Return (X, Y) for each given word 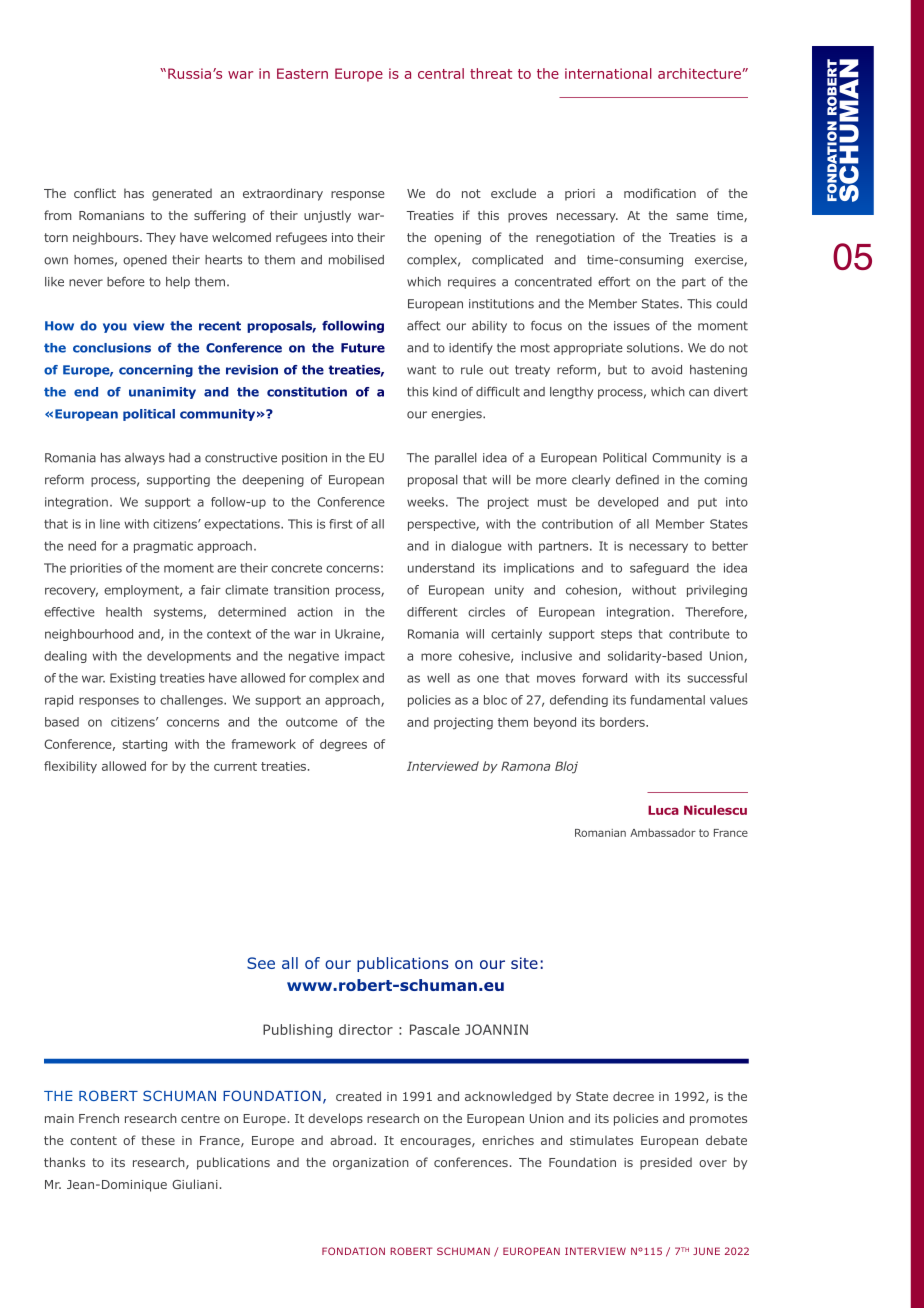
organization (371, 1164)
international (608, 73)
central (441, 73)
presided (666, 1163)
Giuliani (195, 1184)
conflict (95, 193)
